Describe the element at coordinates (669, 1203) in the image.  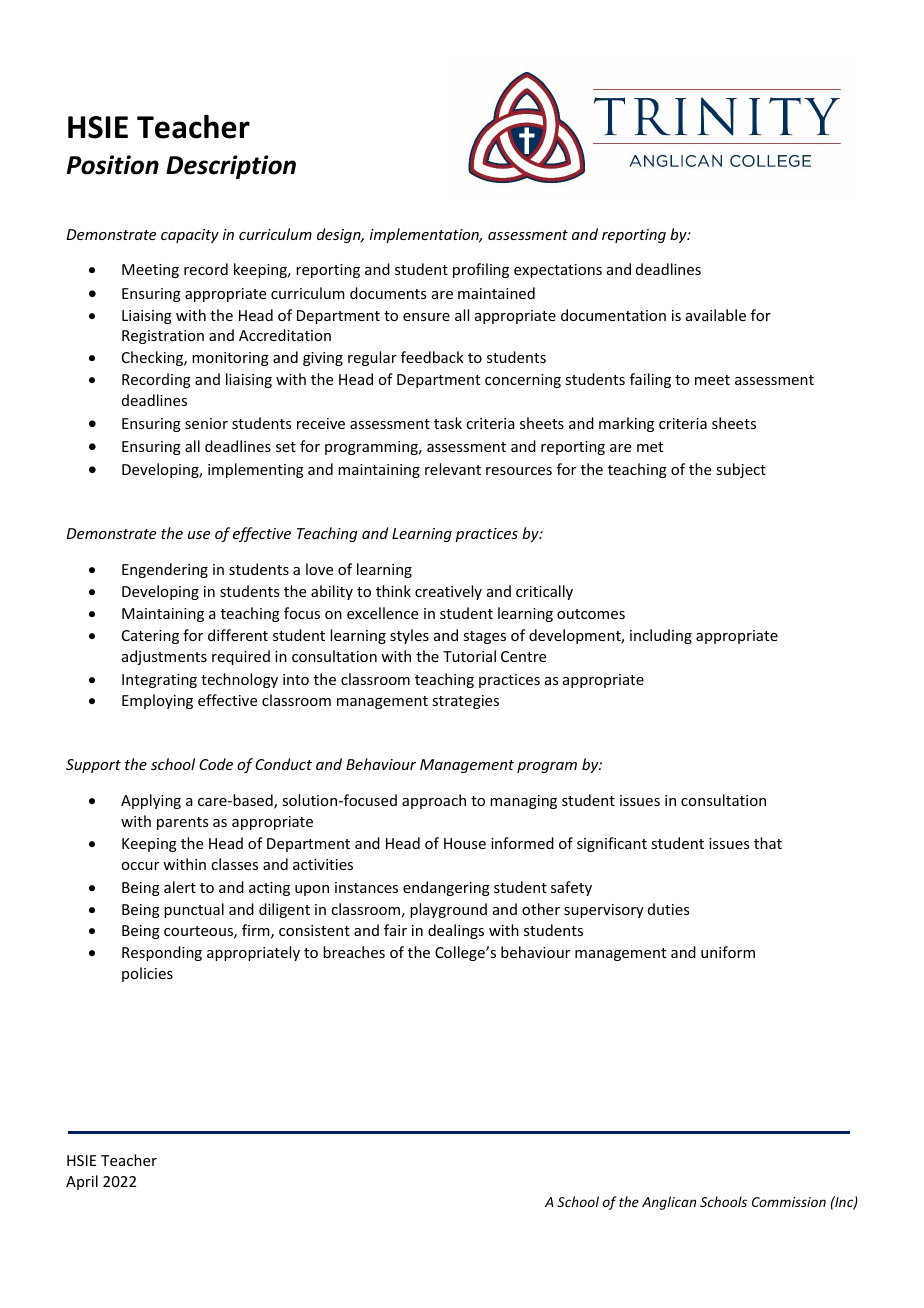
I see `Anglican` at that location.
